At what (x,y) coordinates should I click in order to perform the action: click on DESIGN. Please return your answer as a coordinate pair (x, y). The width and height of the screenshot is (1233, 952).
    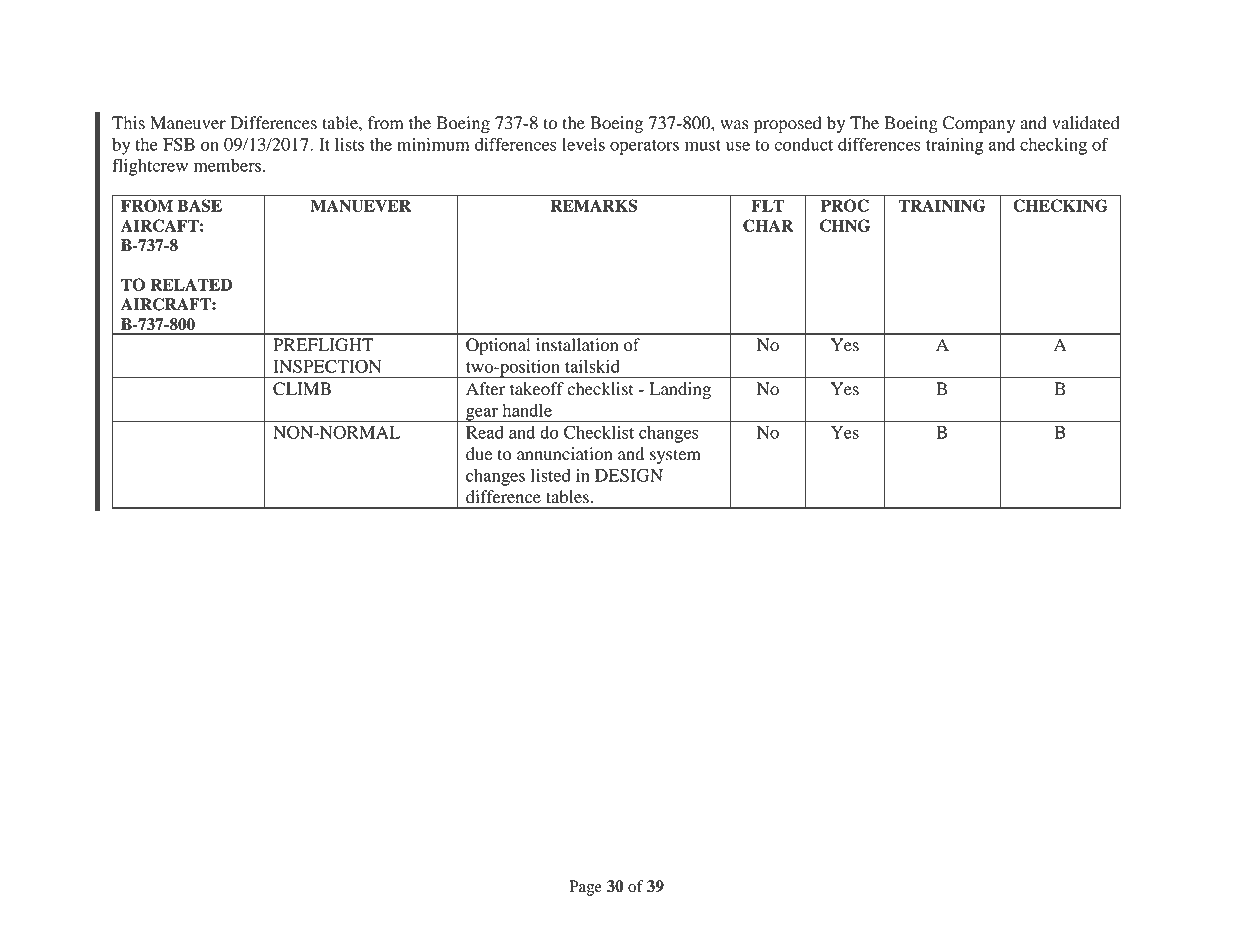
    Looking at the image, I should click on (629, 475).
